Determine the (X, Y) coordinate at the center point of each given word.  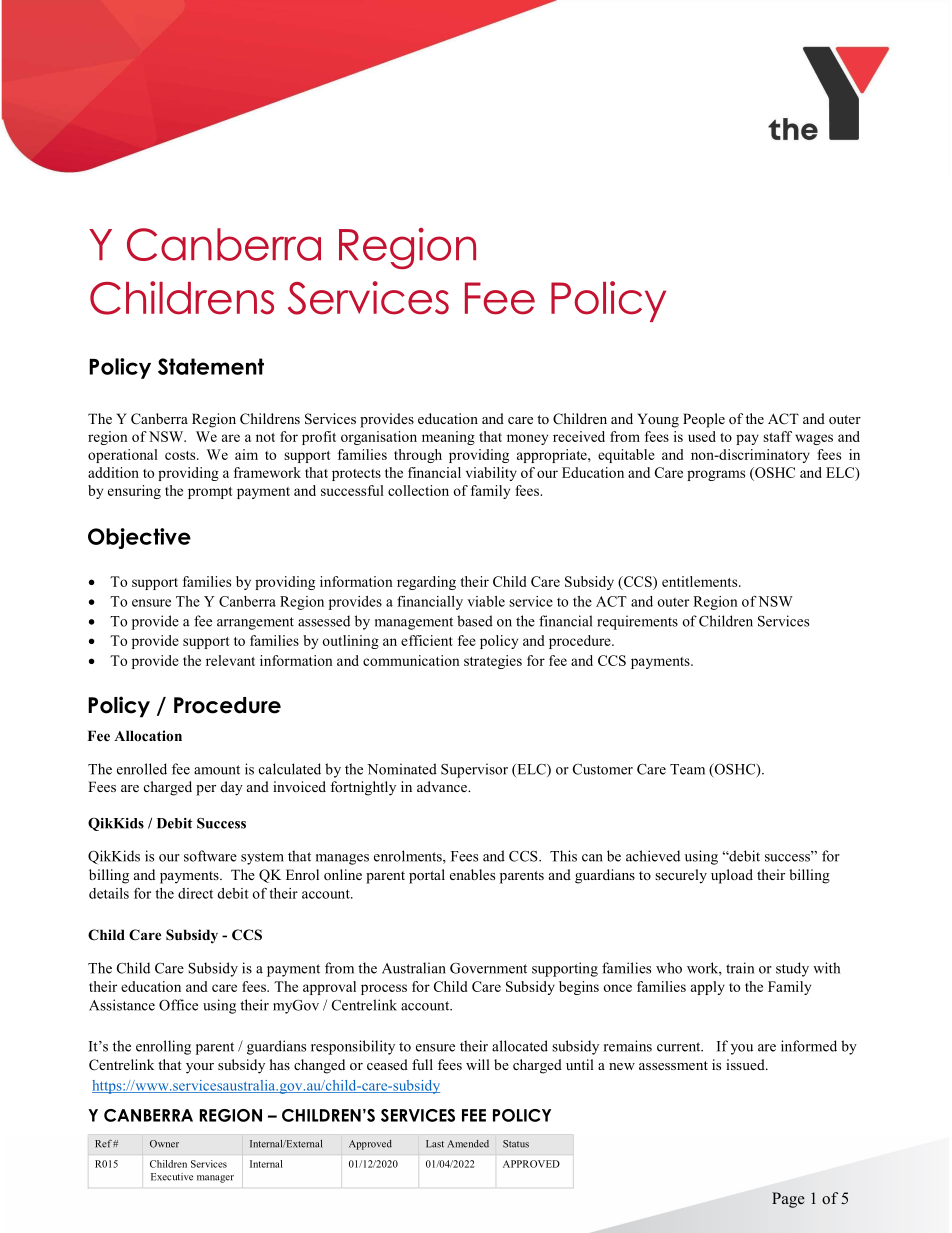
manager (215, 1179)
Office (178, 1005)
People (704, 420)
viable (486, 601)
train (740, 968)
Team (687, 769)
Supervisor (474, 770)
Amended (468, 1144)
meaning (448, 438)
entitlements (701, 581)
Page (788, 1200)
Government (488, 968)
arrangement (255, 623)
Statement (211, 366)
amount (217, 770)
